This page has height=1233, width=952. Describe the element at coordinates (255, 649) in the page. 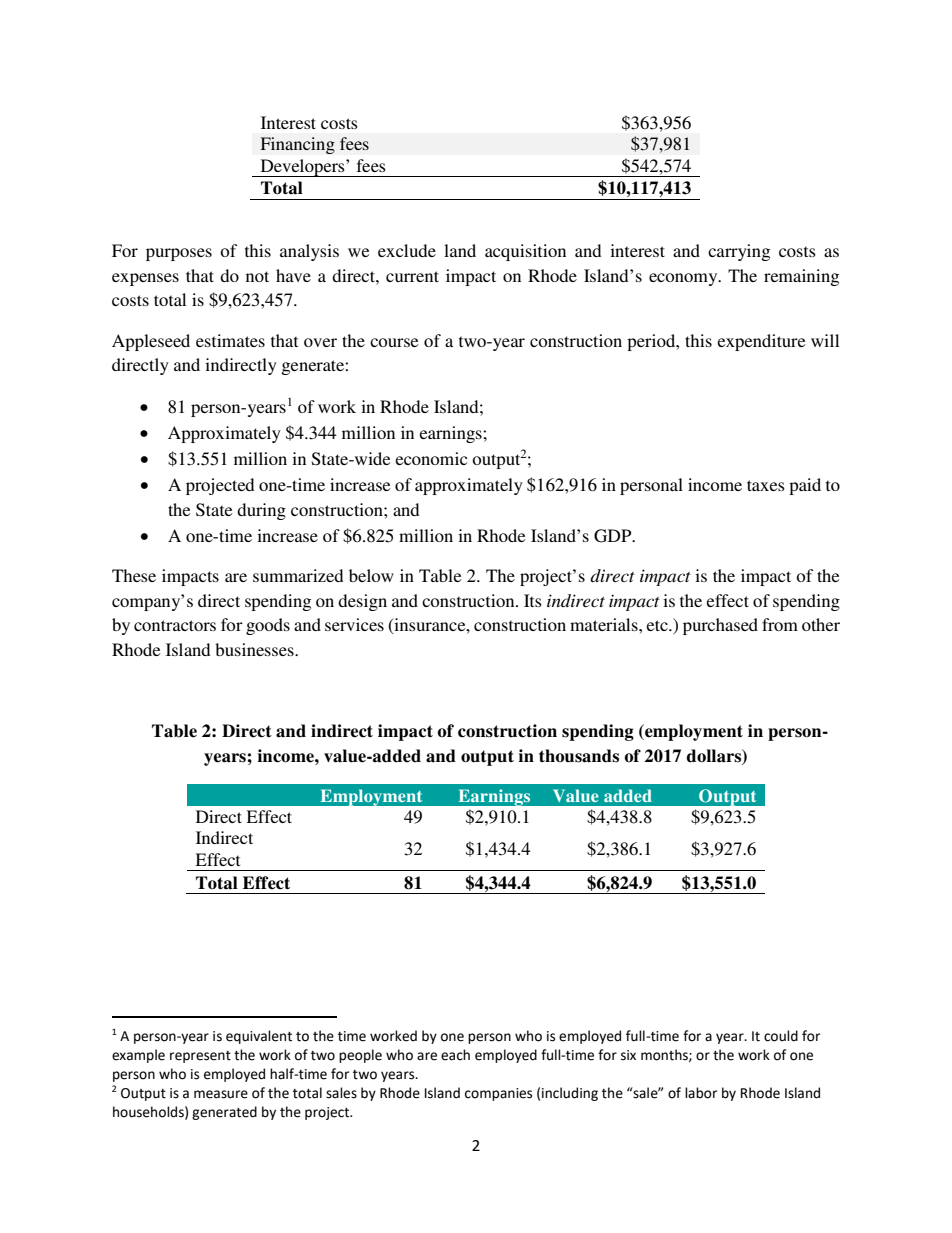

I see `businesses` at that location.
